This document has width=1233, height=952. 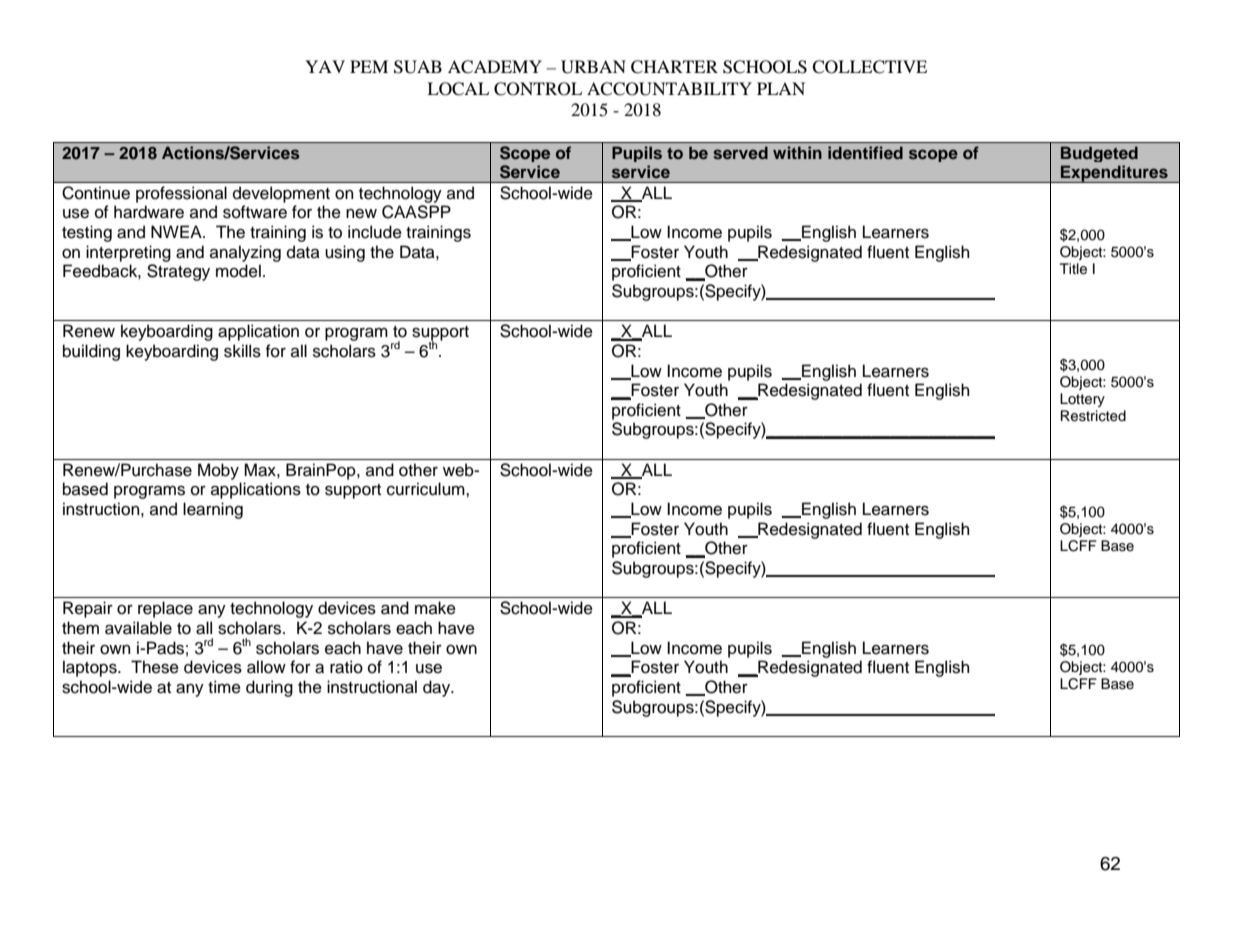 What do you see at coordinates (1093, 416) in the document?
I see `Restricted` at bounding box center [1093, 416].
